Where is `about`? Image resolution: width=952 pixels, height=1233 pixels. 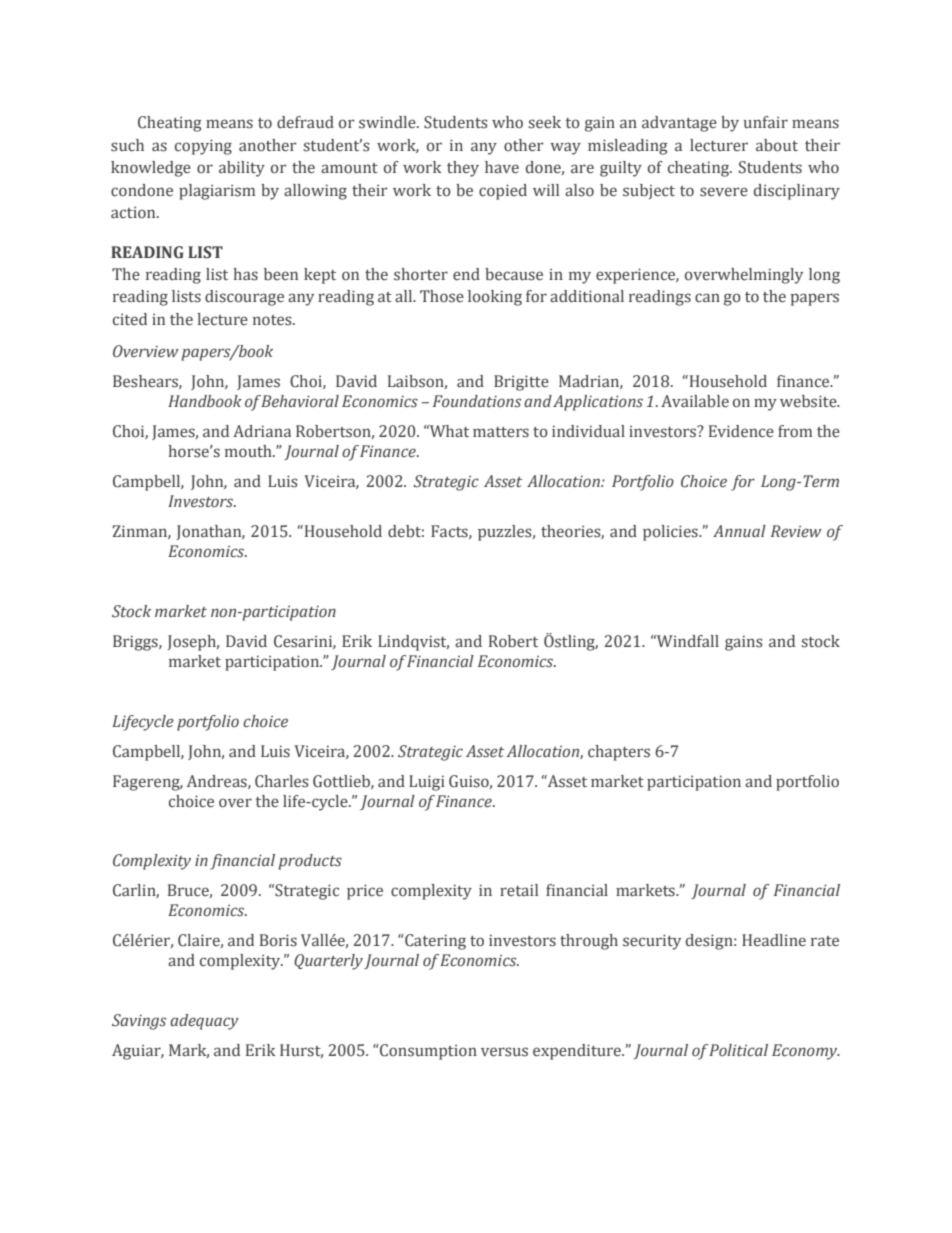
about is located at coordinates (777, 145).
